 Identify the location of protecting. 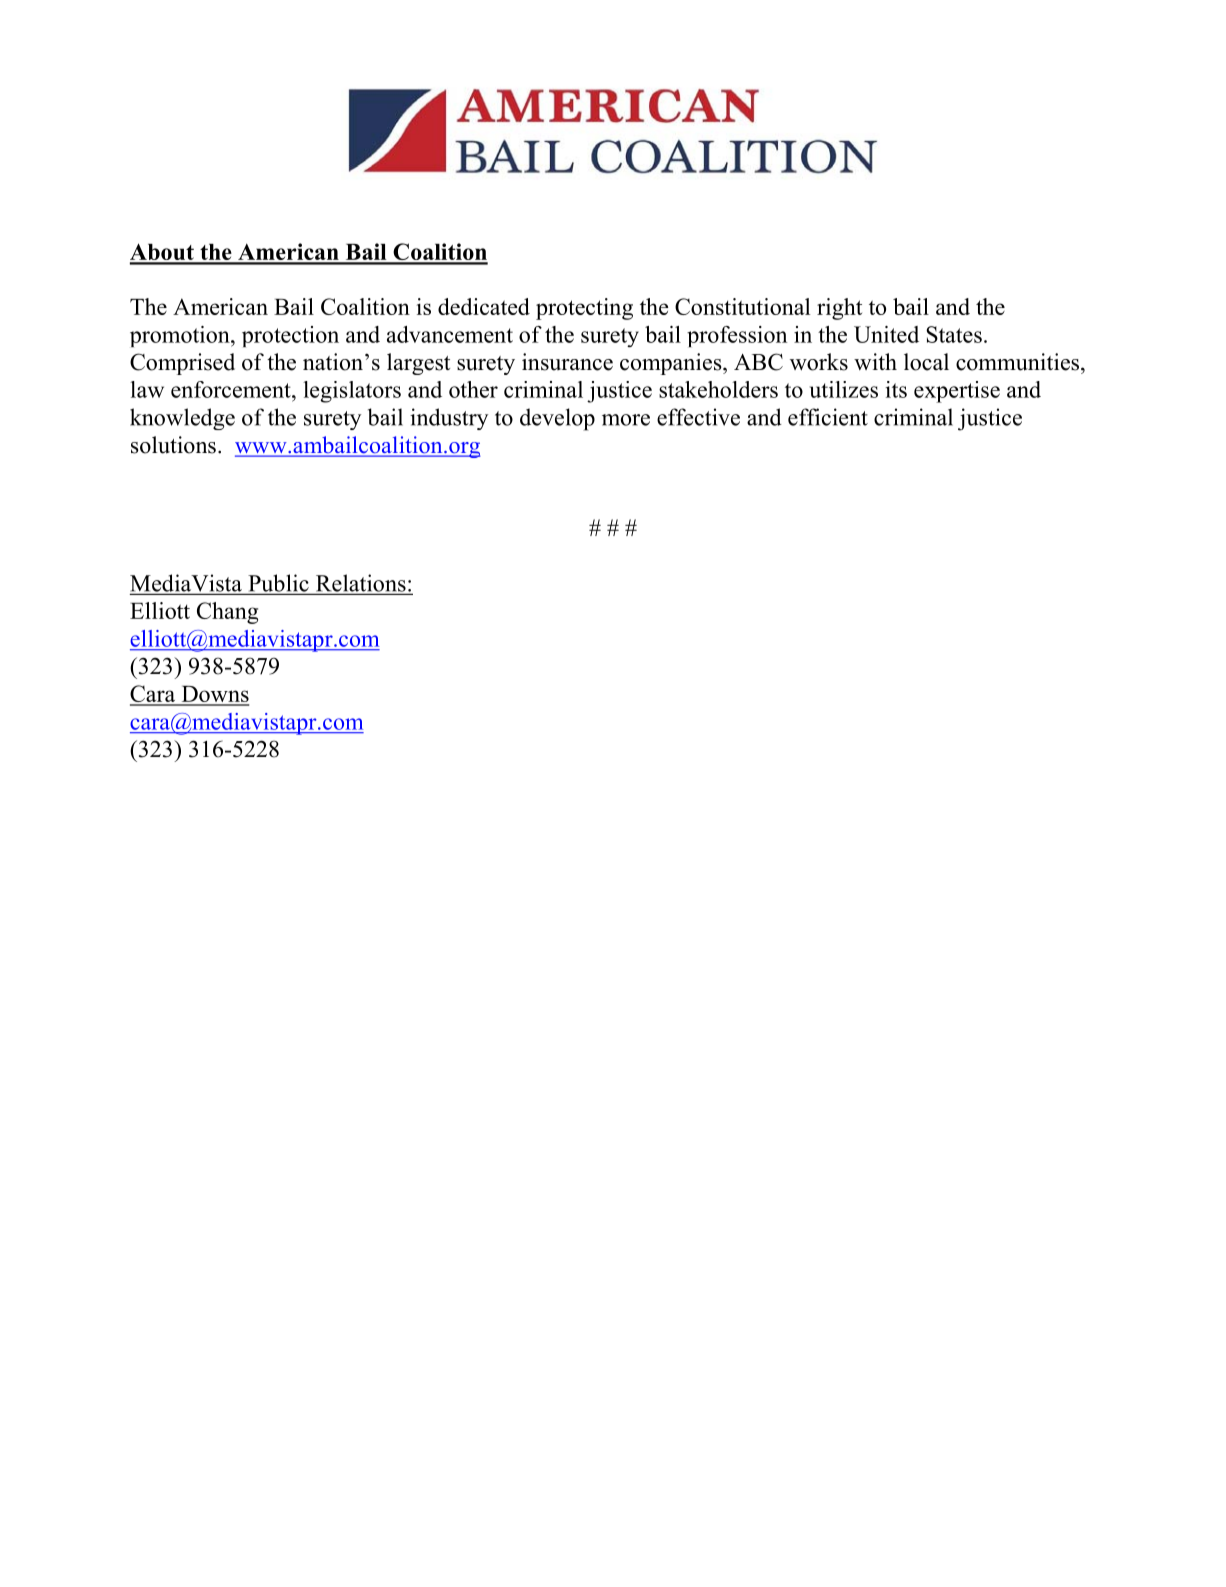
(584, 309).
